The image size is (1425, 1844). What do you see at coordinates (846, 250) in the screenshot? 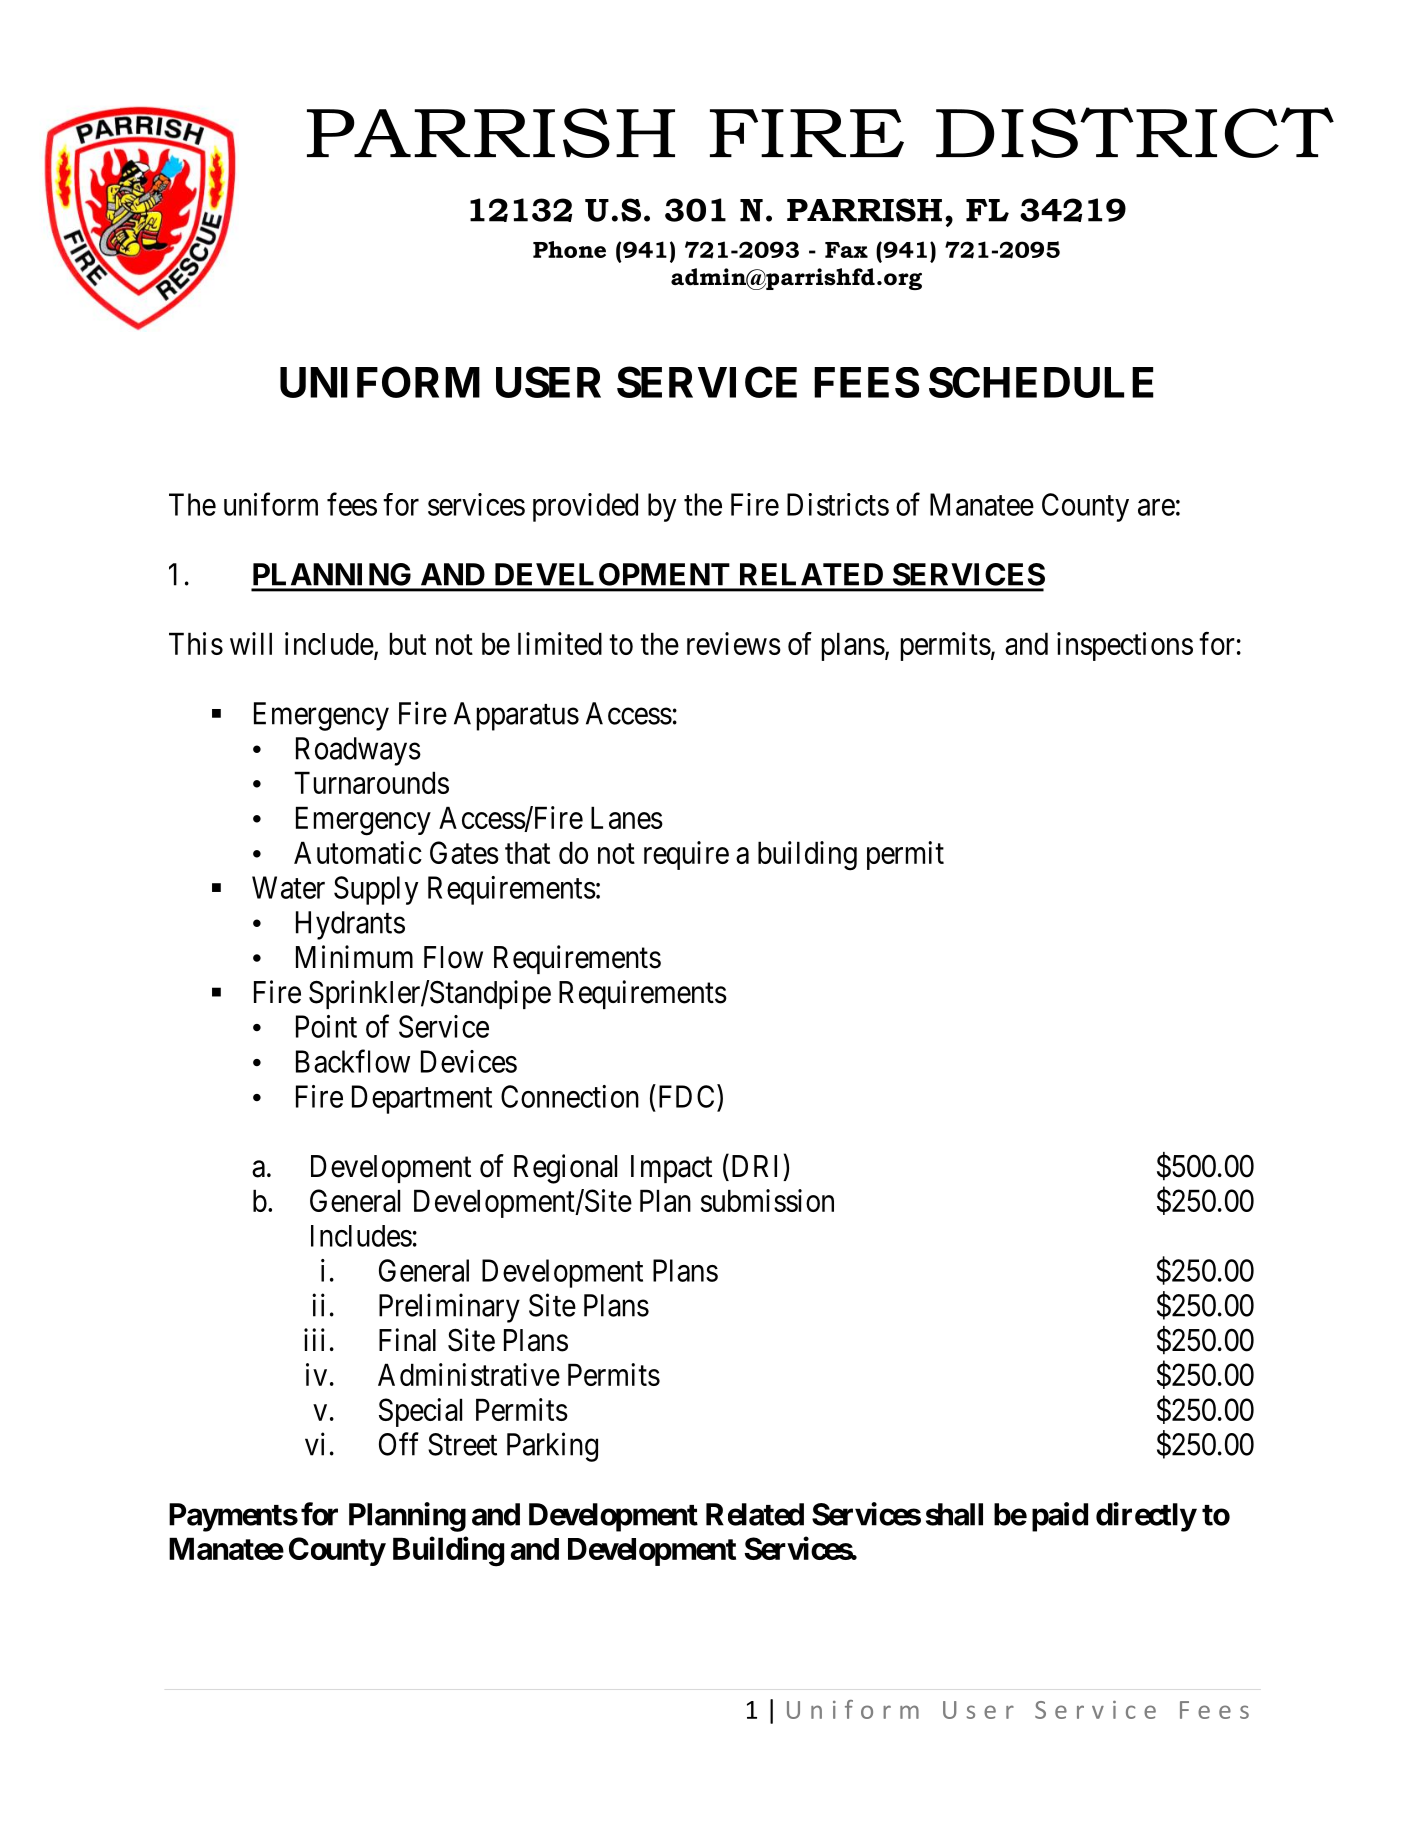
I see `Fax` at bounding box center [846, 250].
